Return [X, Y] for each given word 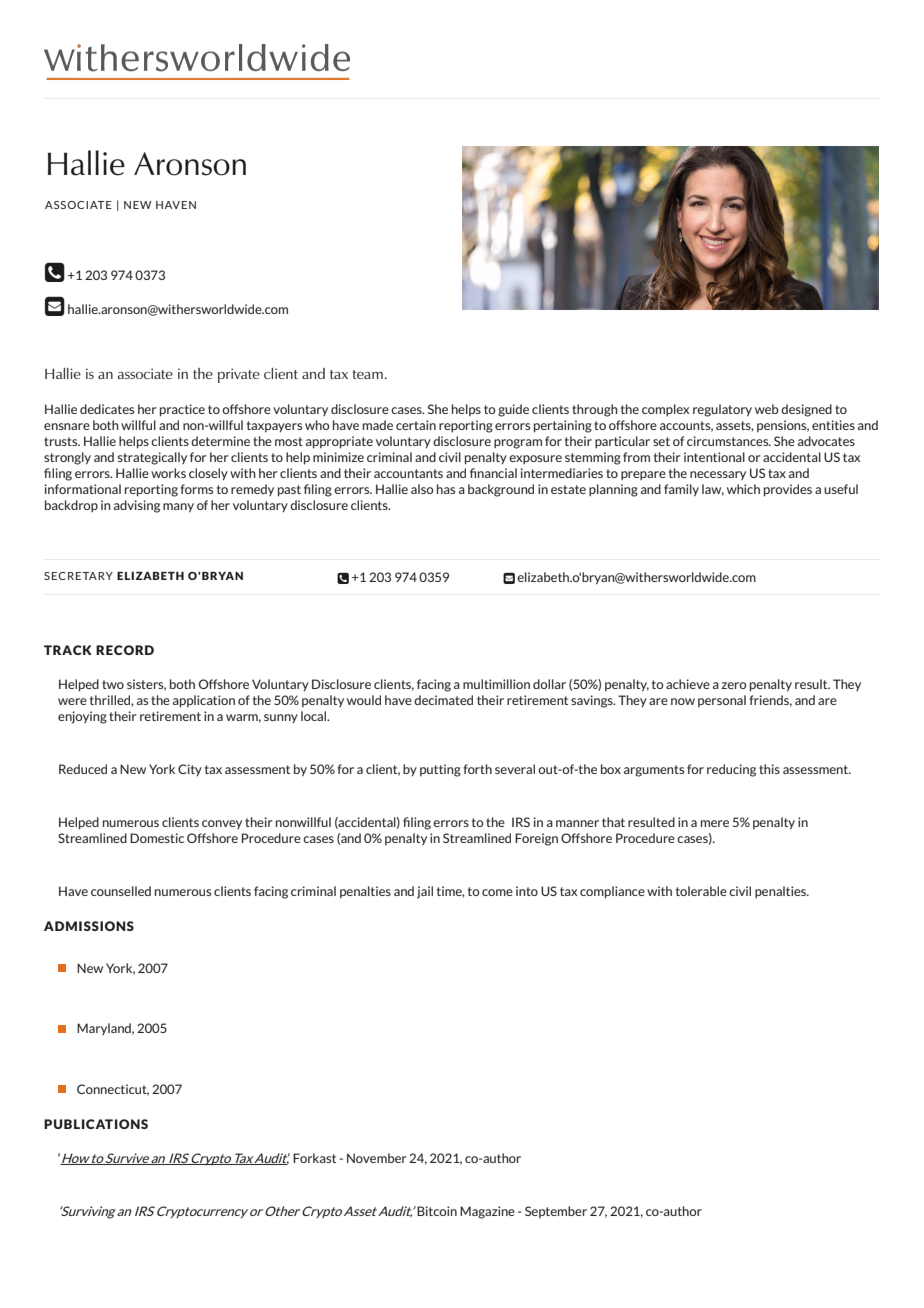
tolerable [701, 891]
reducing [731, 770]
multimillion [496, 684]
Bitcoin [437, 1211]
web [767, 409]
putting [440, 770]
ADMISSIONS [89, 926]
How [75, 1159]
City [190, 770]
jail [425, 892]
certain [416, 425]
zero [733, 685]
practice [182, 410]
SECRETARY [78, 576]
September [556, 1212]
